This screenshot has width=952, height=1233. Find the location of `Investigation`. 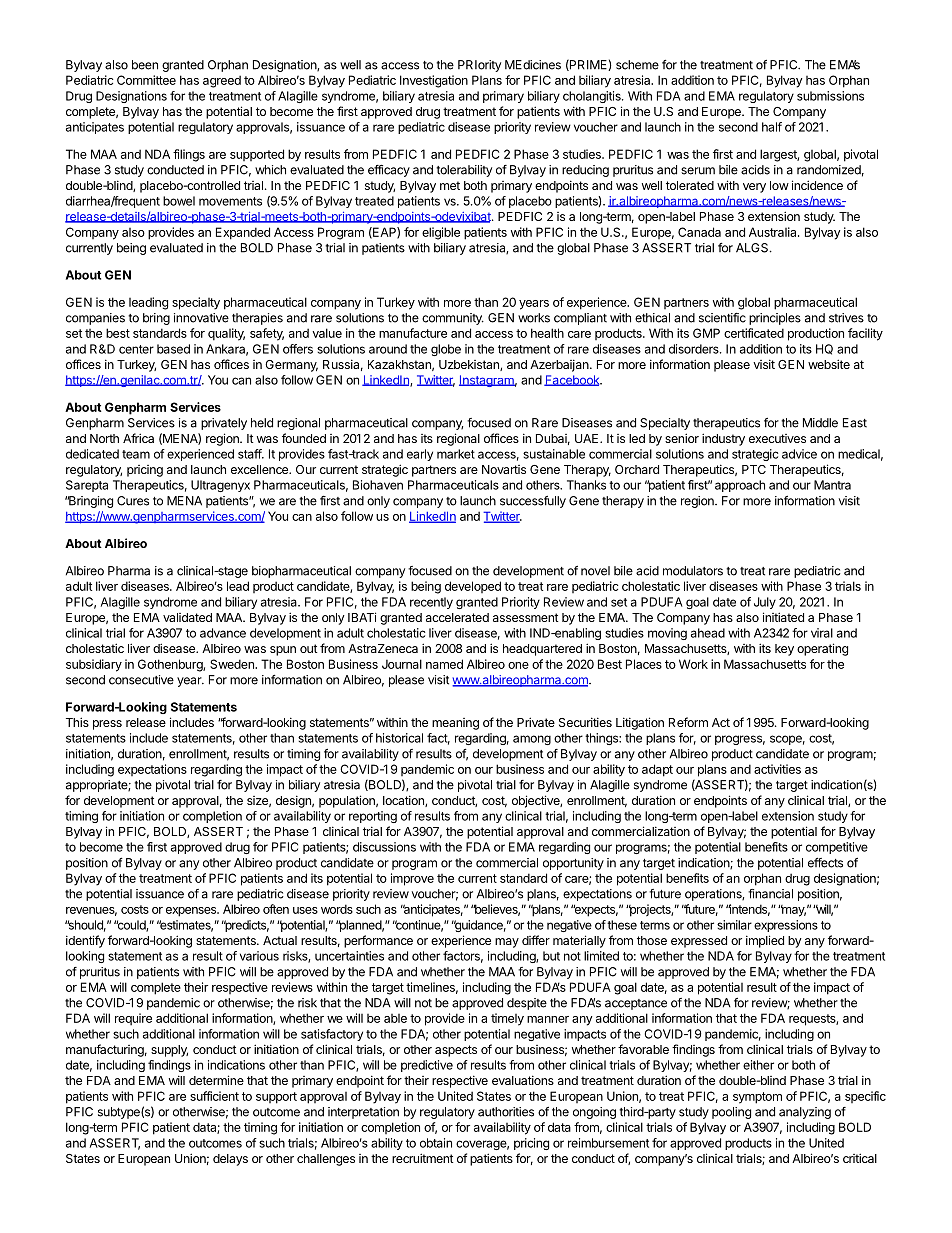

Investigation is located at coordinates (434, 81).
